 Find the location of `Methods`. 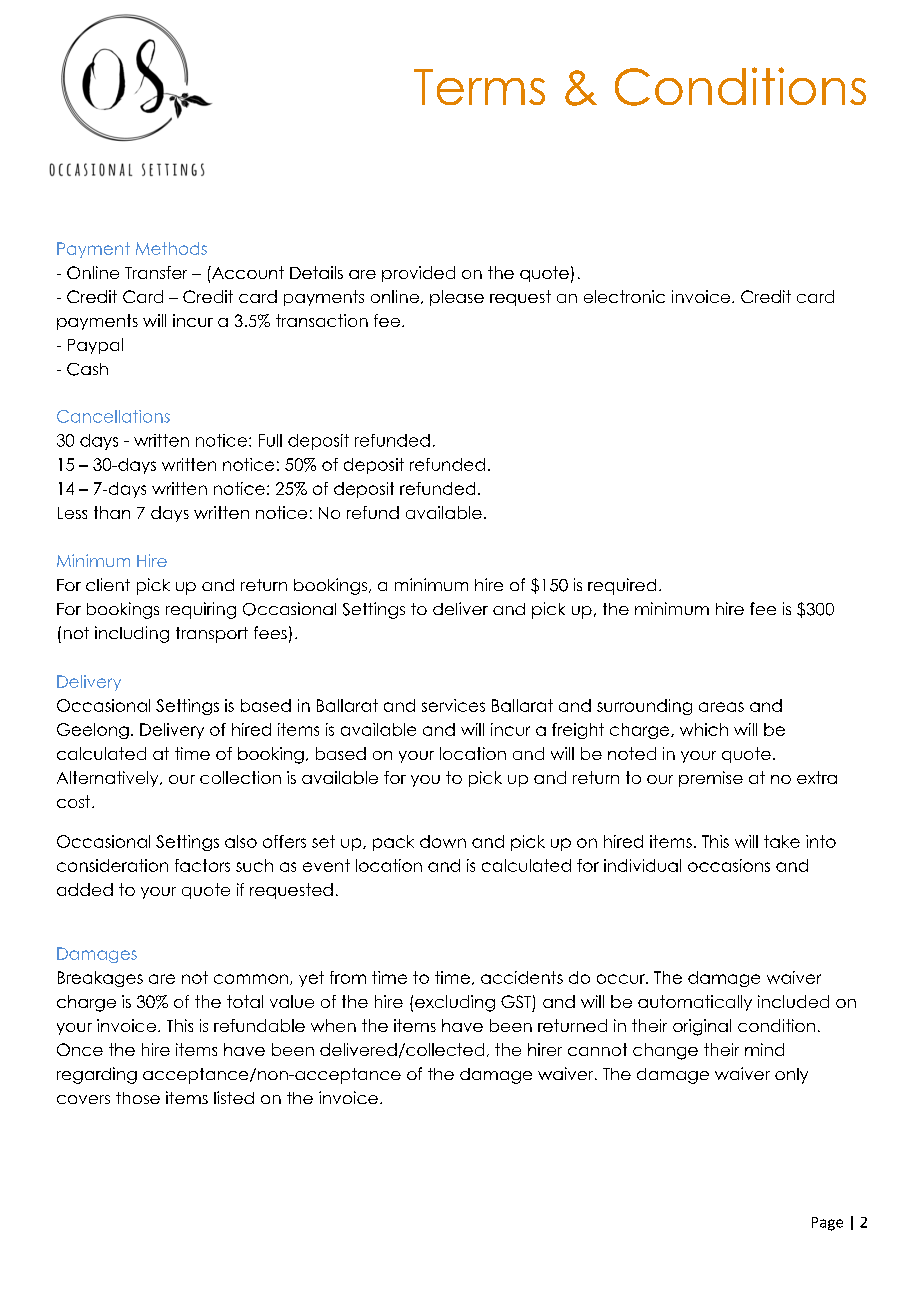

Methods is located at coordinates (171, 248).
